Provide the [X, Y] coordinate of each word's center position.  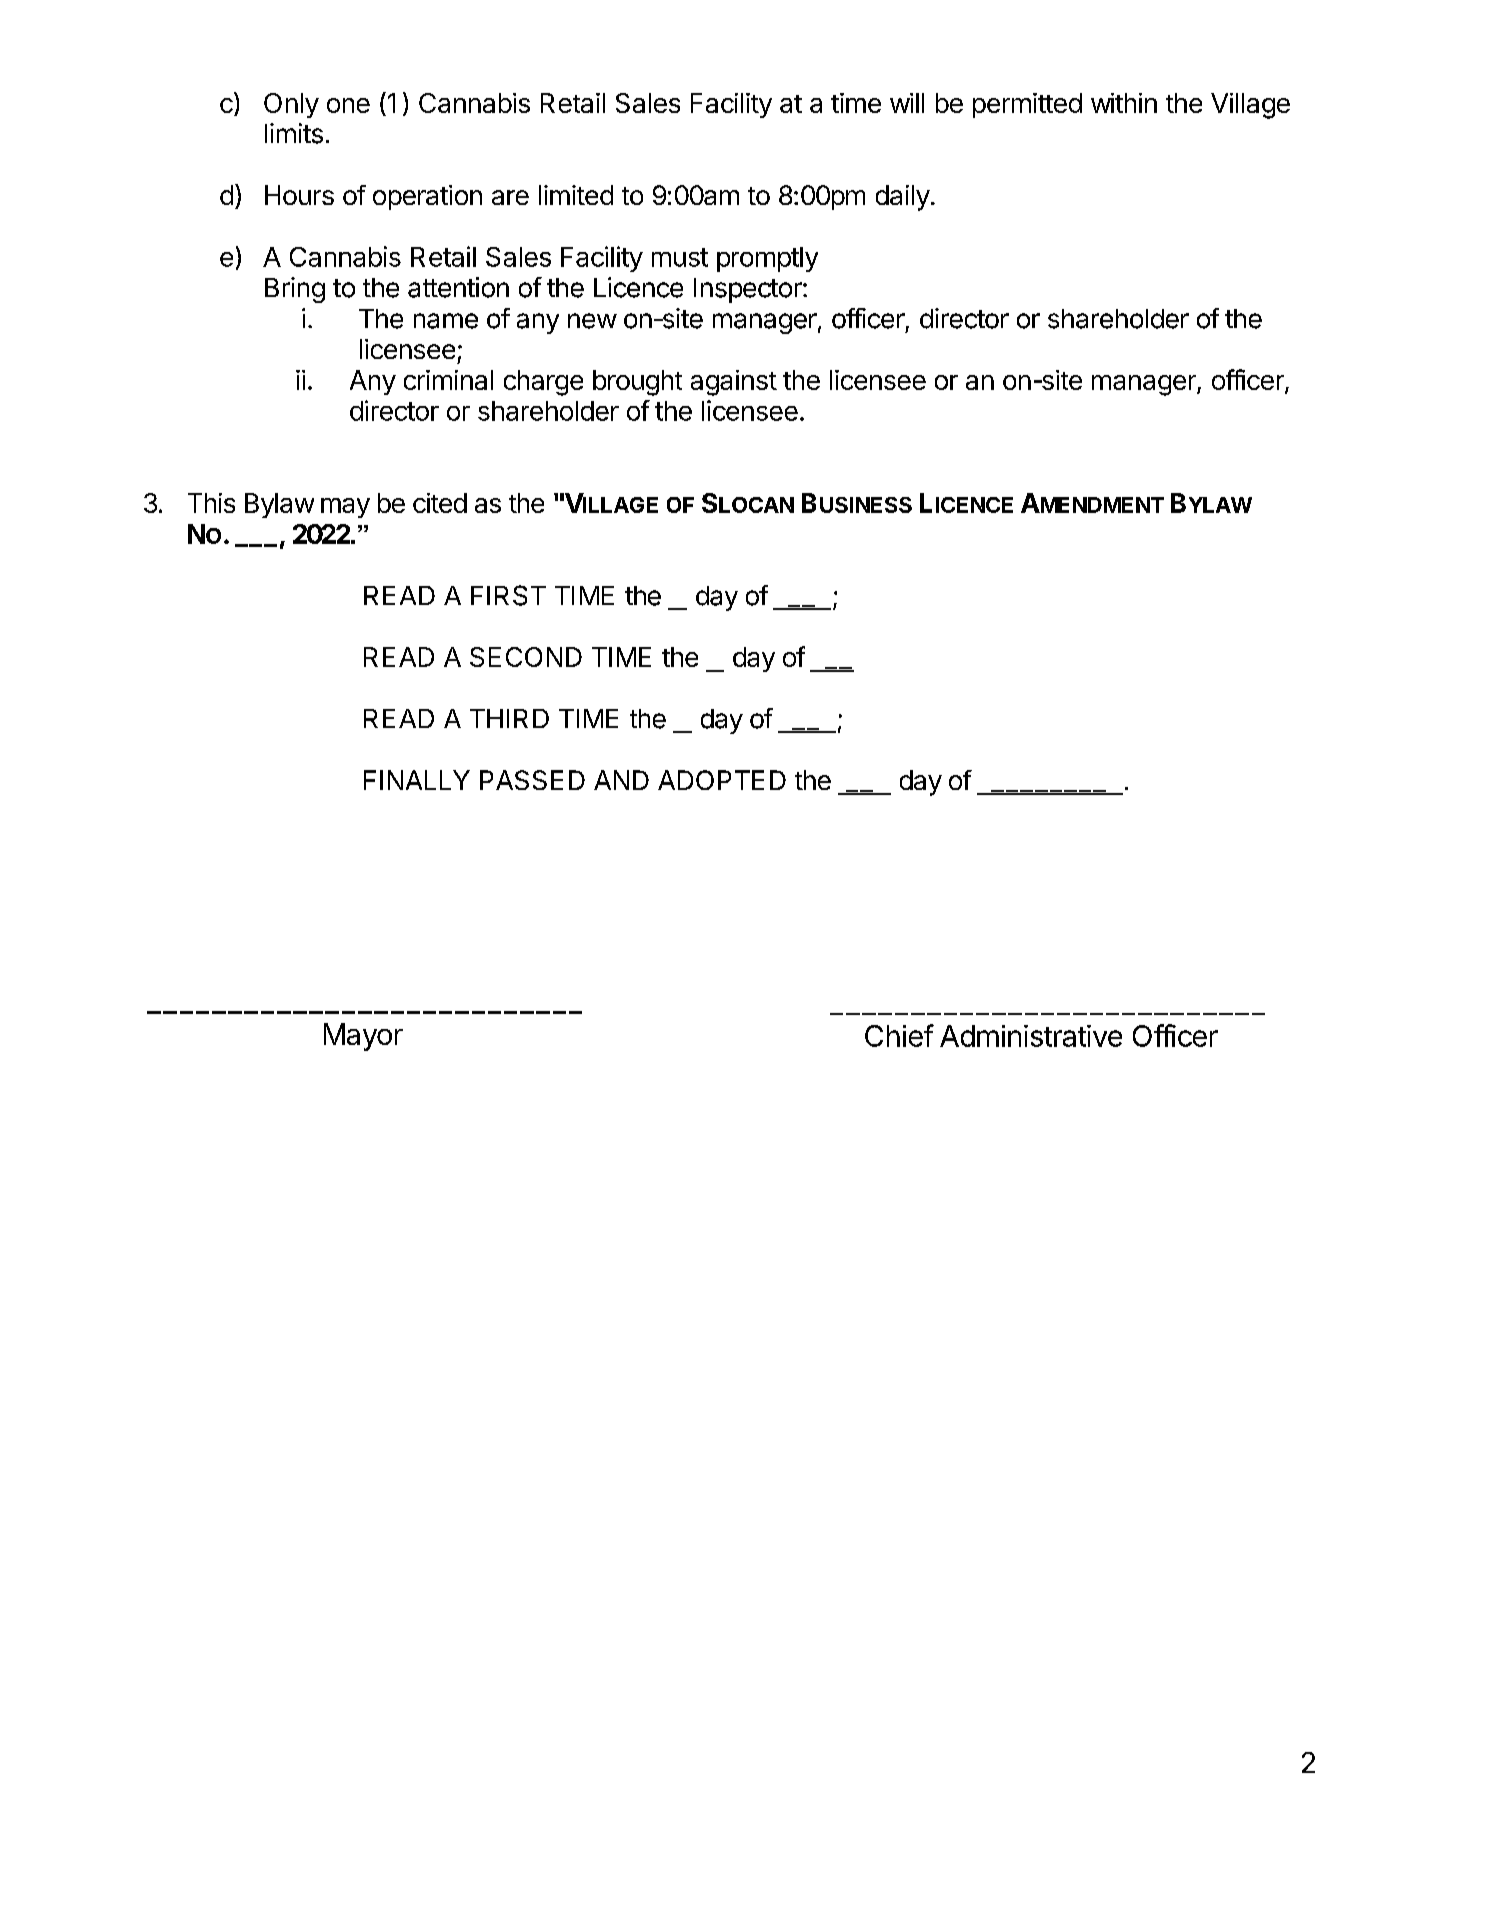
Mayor [363, 1037]
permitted [1027, 105]
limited [576, 195]
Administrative [1031, 1036]
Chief [899, 1035]
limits [294, 133]
